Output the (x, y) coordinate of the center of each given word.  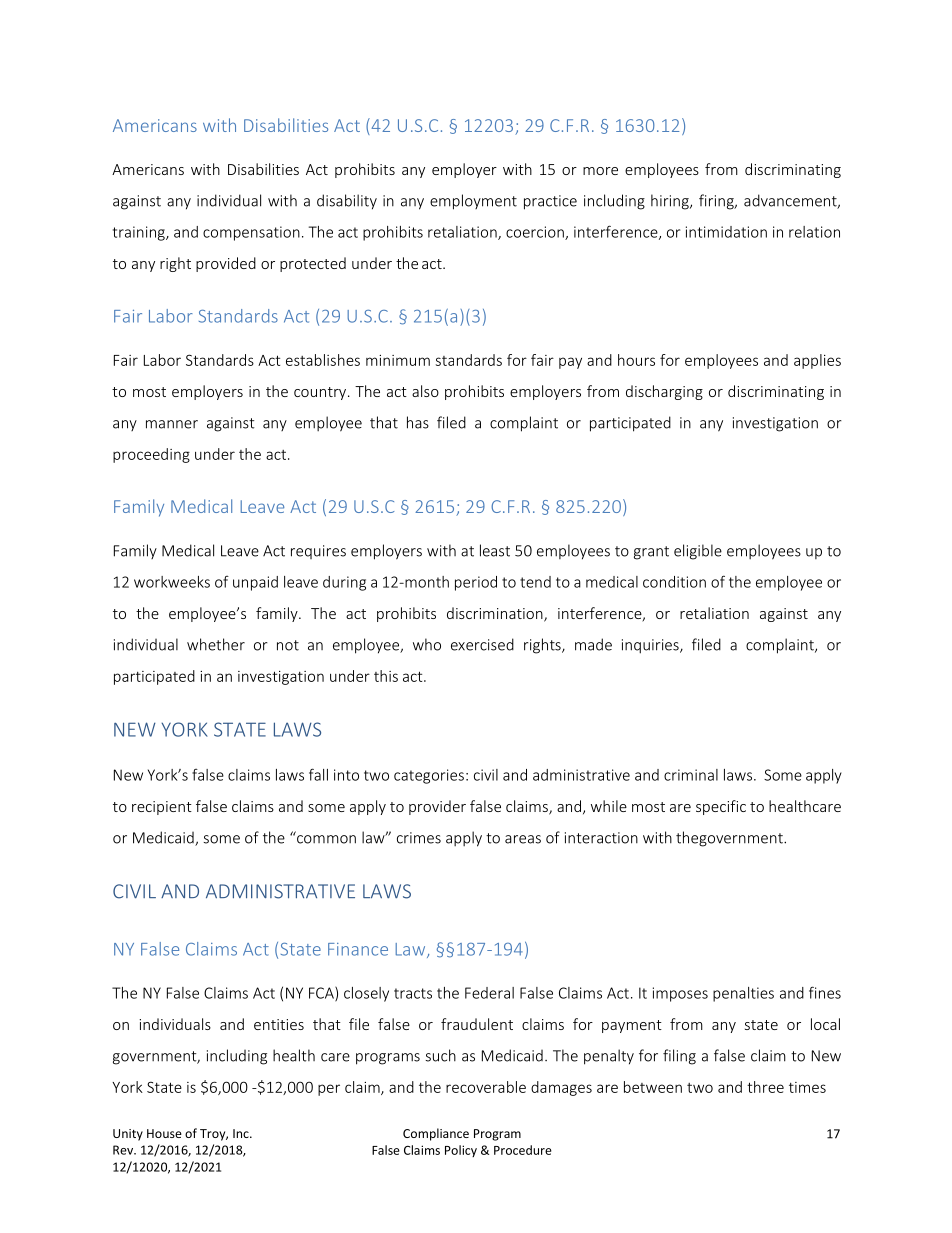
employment (473, 202)
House (164, 1133)
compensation (251, 233)
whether (216, 644)
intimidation (726, 232)
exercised (482, 644)
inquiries (651, 646)
